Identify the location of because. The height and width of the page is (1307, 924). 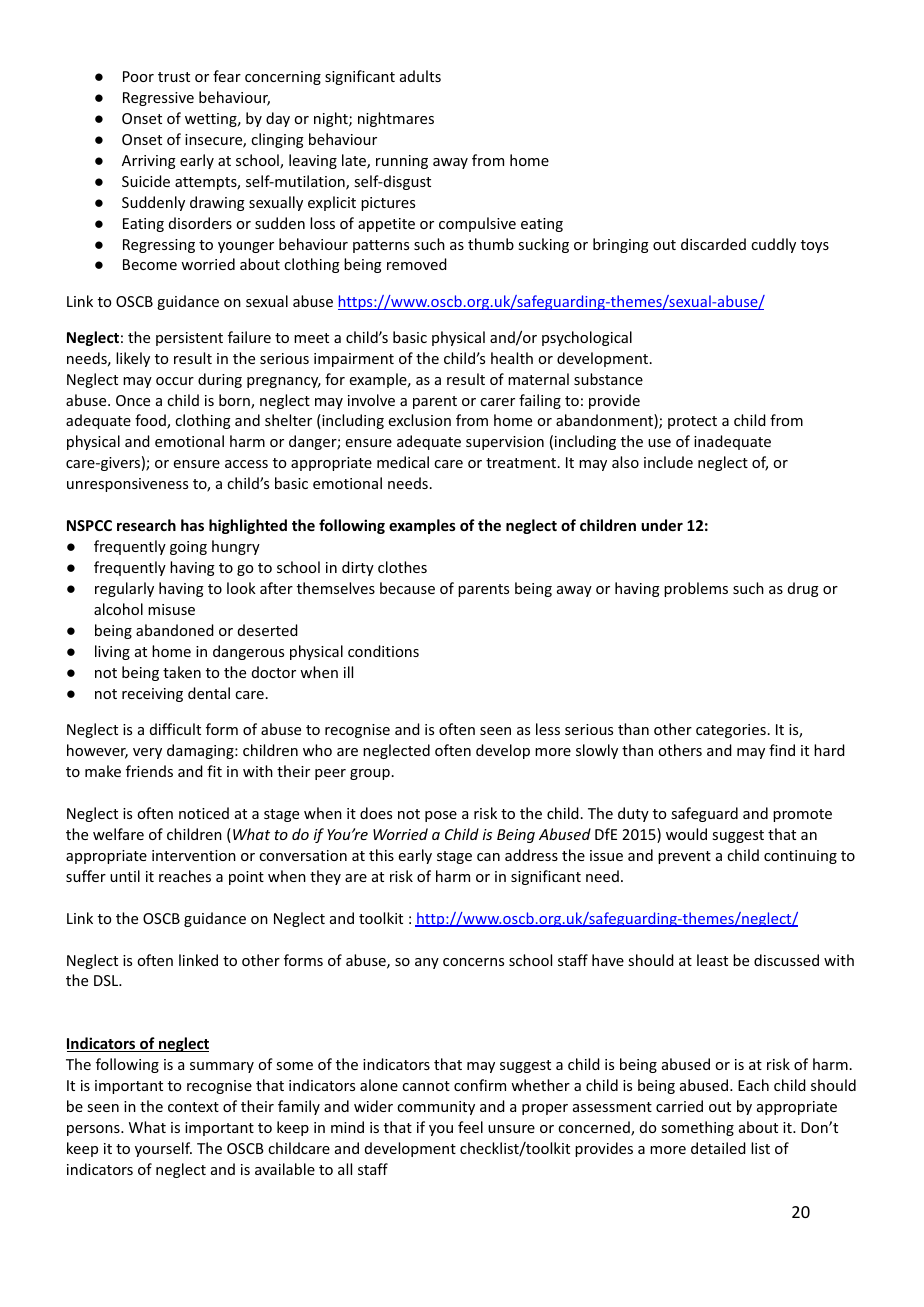
(407, 588).
